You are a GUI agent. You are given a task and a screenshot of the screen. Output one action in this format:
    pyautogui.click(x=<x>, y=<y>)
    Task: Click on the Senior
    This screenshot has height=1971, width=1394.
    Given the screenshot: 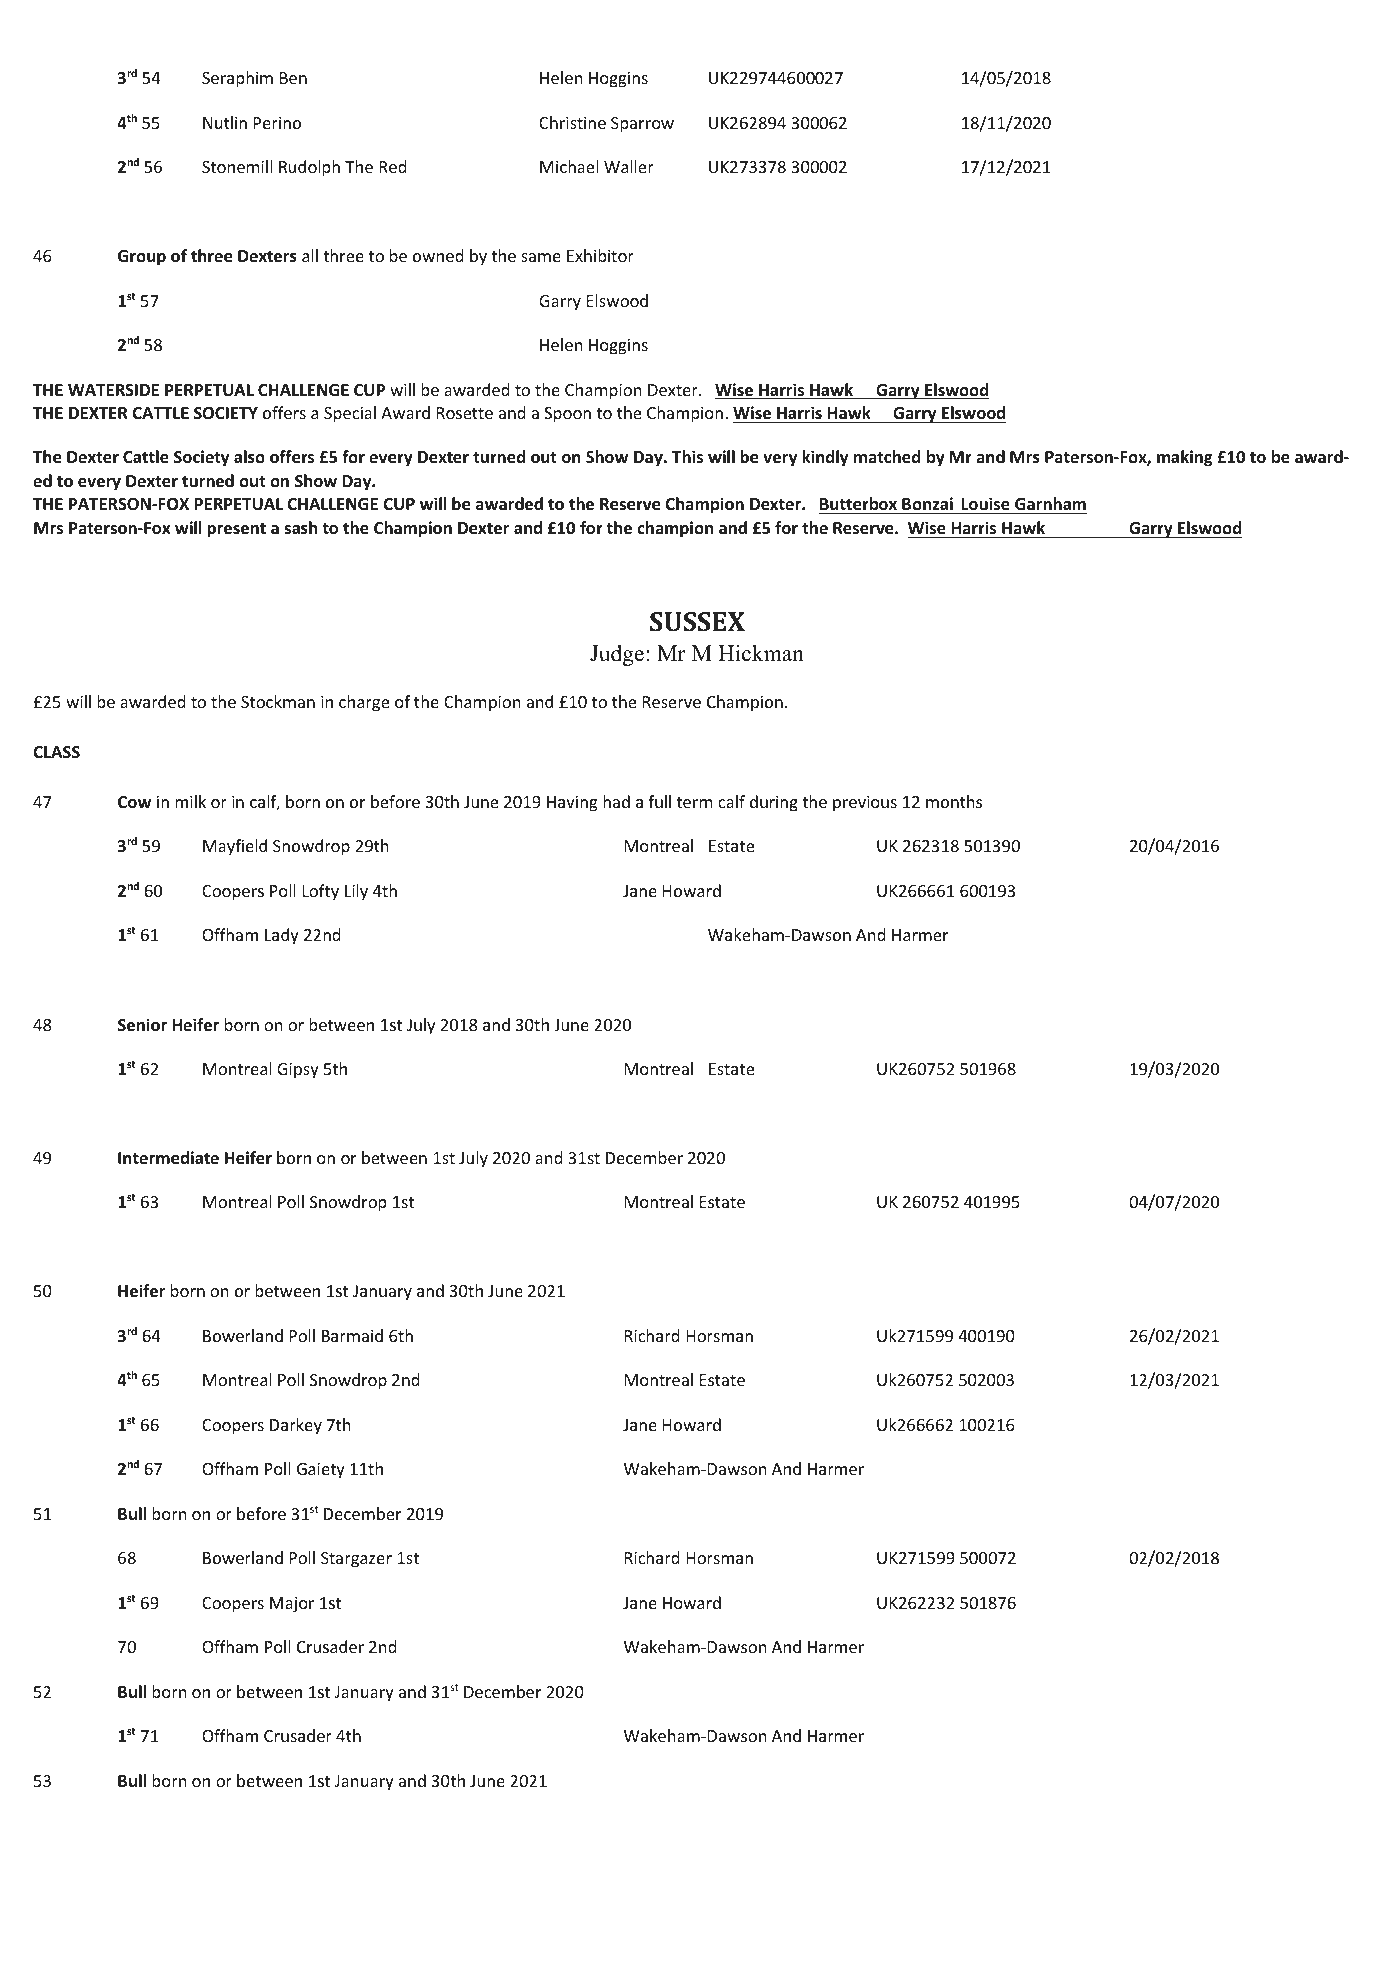 What is the action you would take?
    pyautogui.click(x=142, y=1025)
